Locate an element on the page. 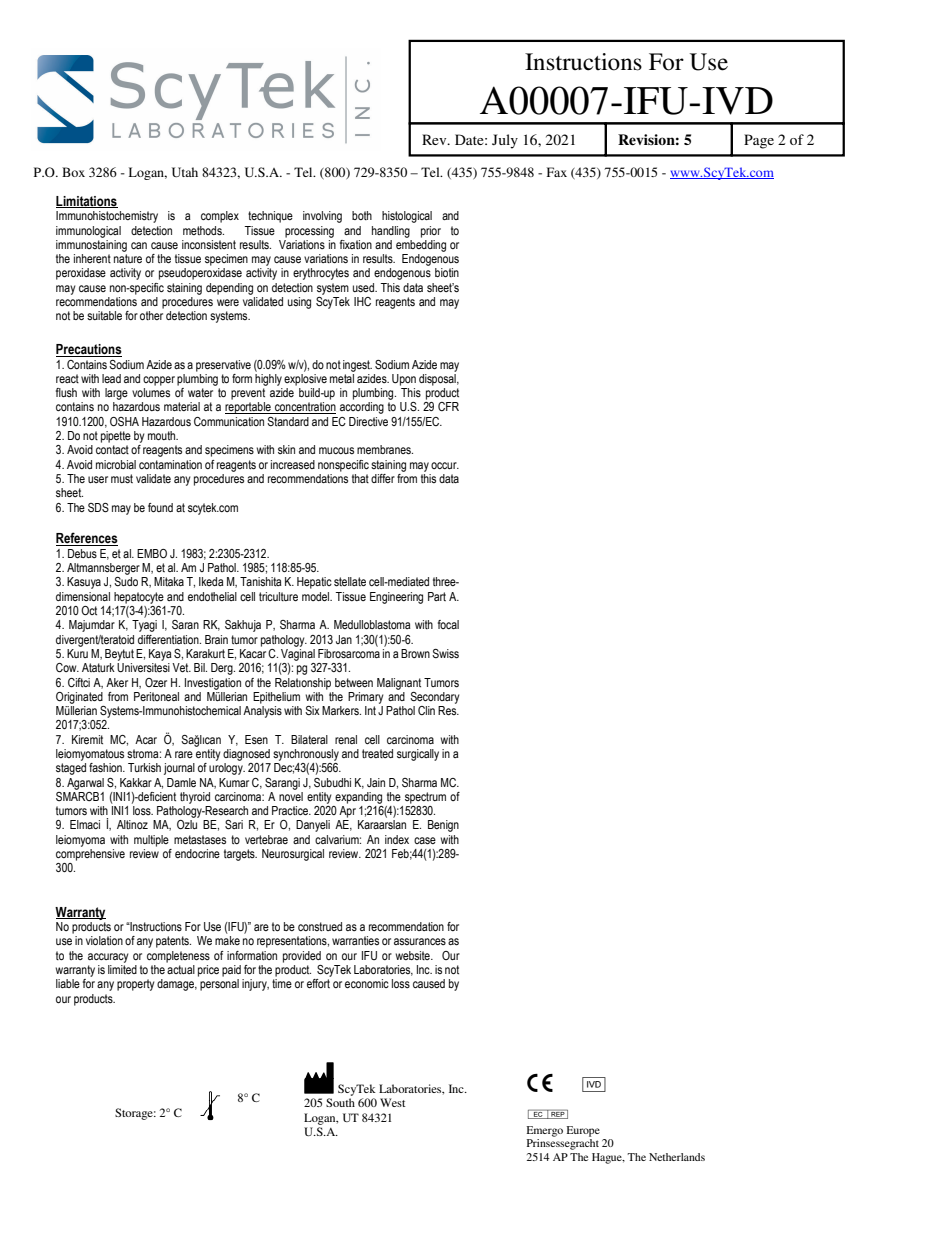  Benign is located at coordinates (443, 826).
